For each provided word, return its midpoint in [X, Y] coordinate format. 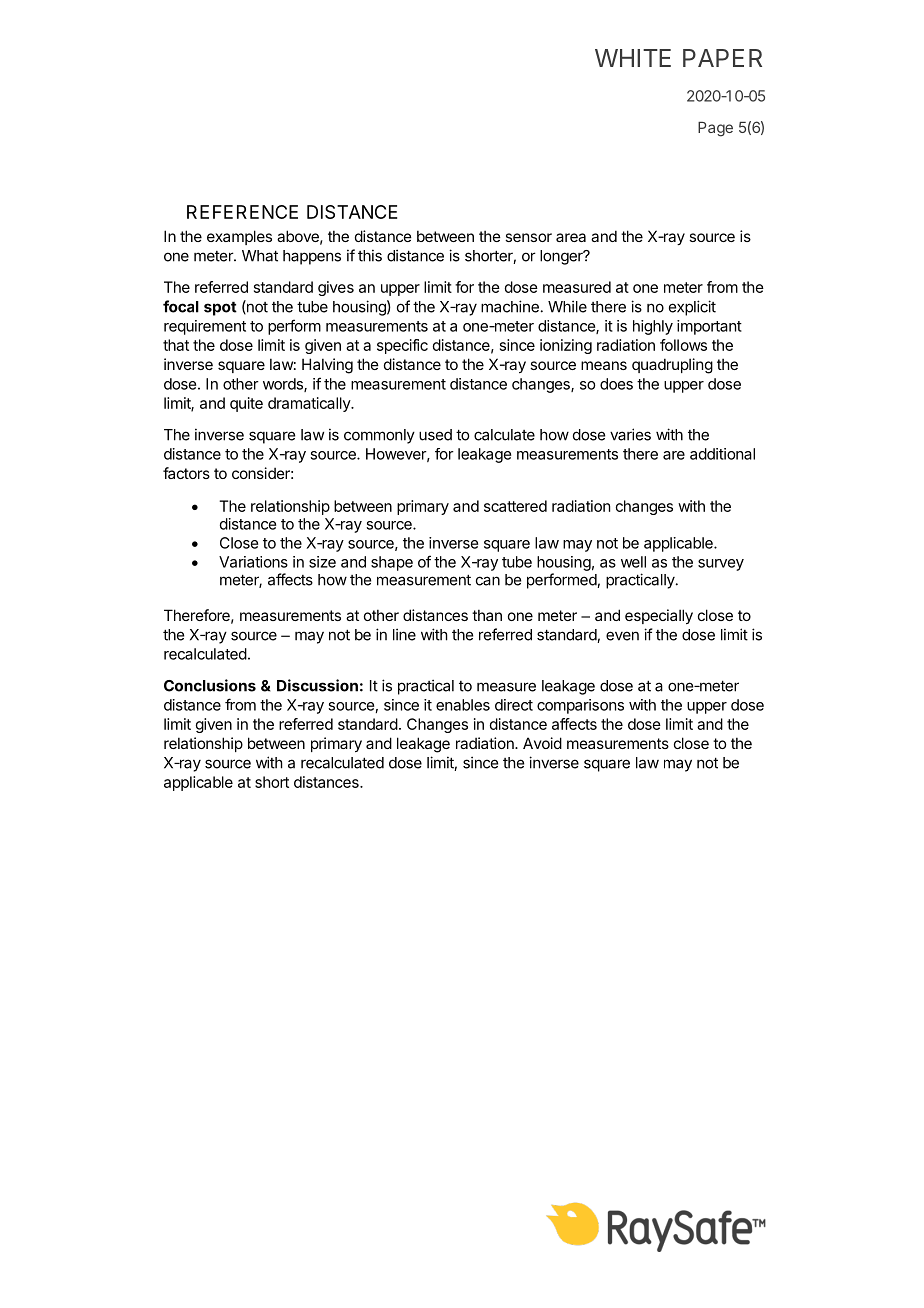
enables [463, 705]
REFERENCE [242, 212]
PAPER [722, 58]
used [435, 435]
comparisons [580, 706]
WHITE [633, 58]
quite [246, 404]
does [616, 384]
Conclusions [210, 685]
